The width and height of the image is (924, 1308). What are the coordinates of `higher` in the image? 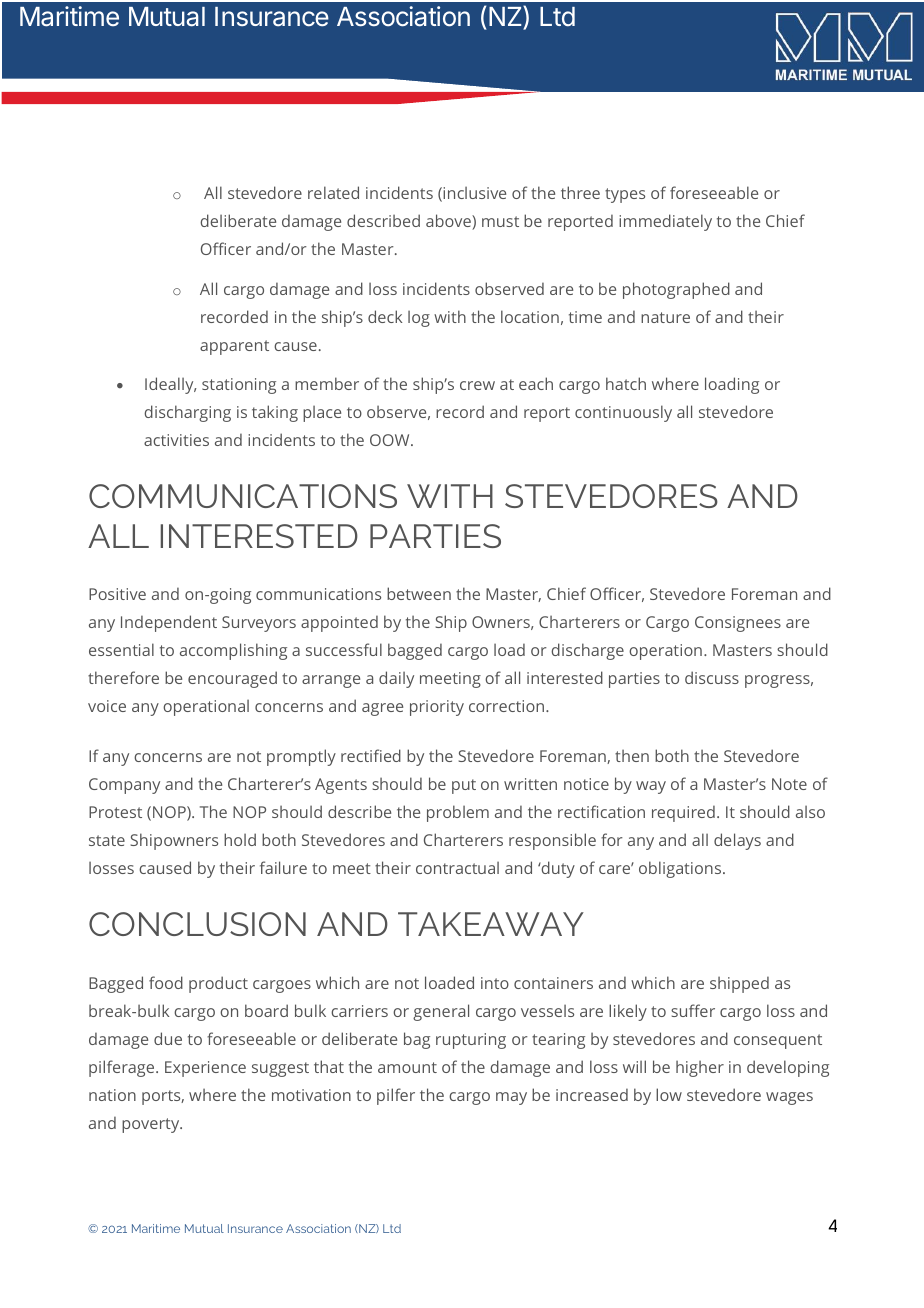 It's located at (700, 1069).
